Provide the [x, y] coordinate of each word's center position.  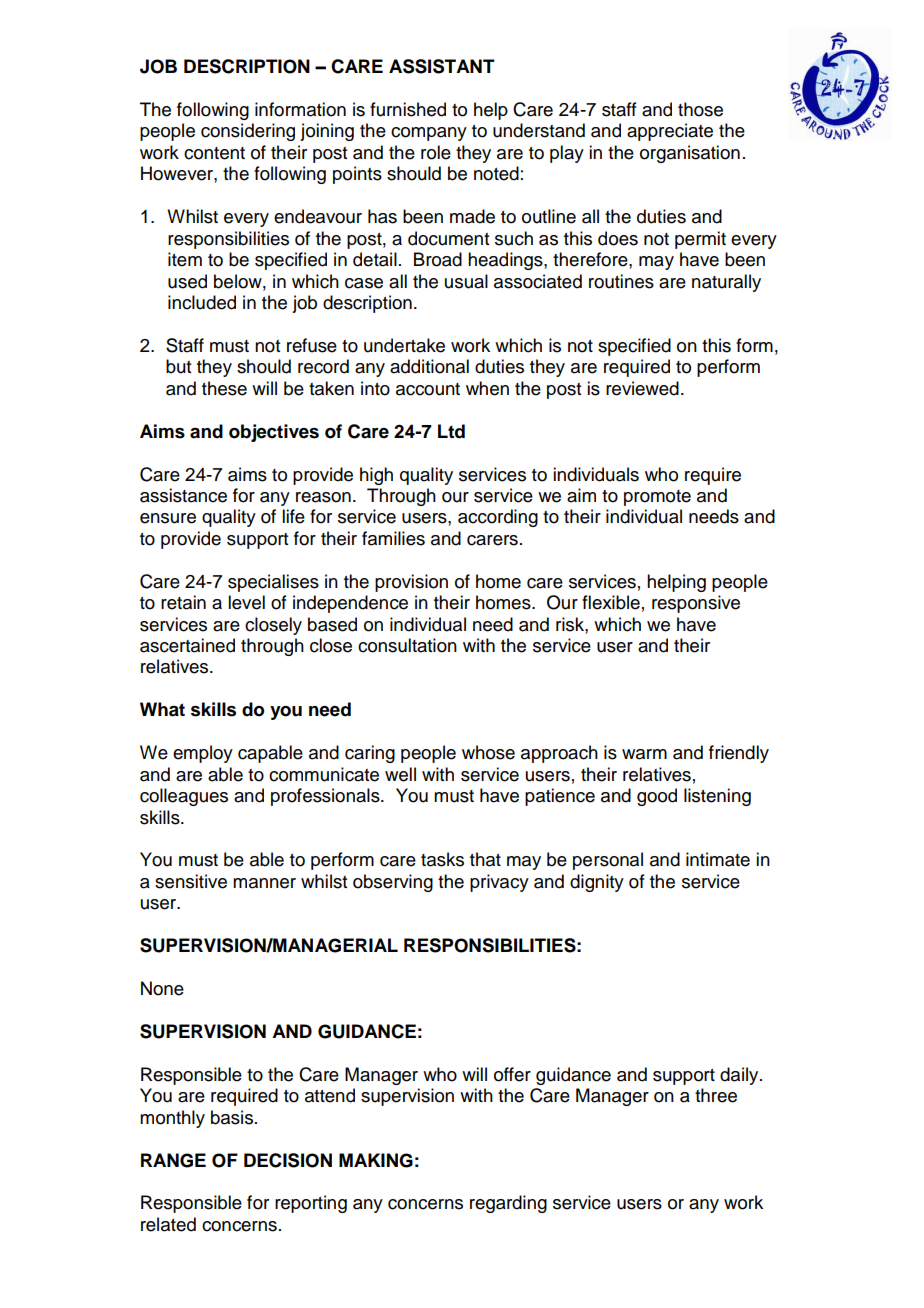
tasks [442, 859]
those [700, 109]
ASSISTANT [442, 66]
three [716, 1095]
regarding [508, 1204]
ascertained [187, 645]
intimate [718, 859]
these [224, 388]
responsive [696, 604]
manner [264, 883]
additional [429, 366]
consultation [407, 645]
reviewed [642, 388]
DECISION [288, 1160]
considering [248, 132]
